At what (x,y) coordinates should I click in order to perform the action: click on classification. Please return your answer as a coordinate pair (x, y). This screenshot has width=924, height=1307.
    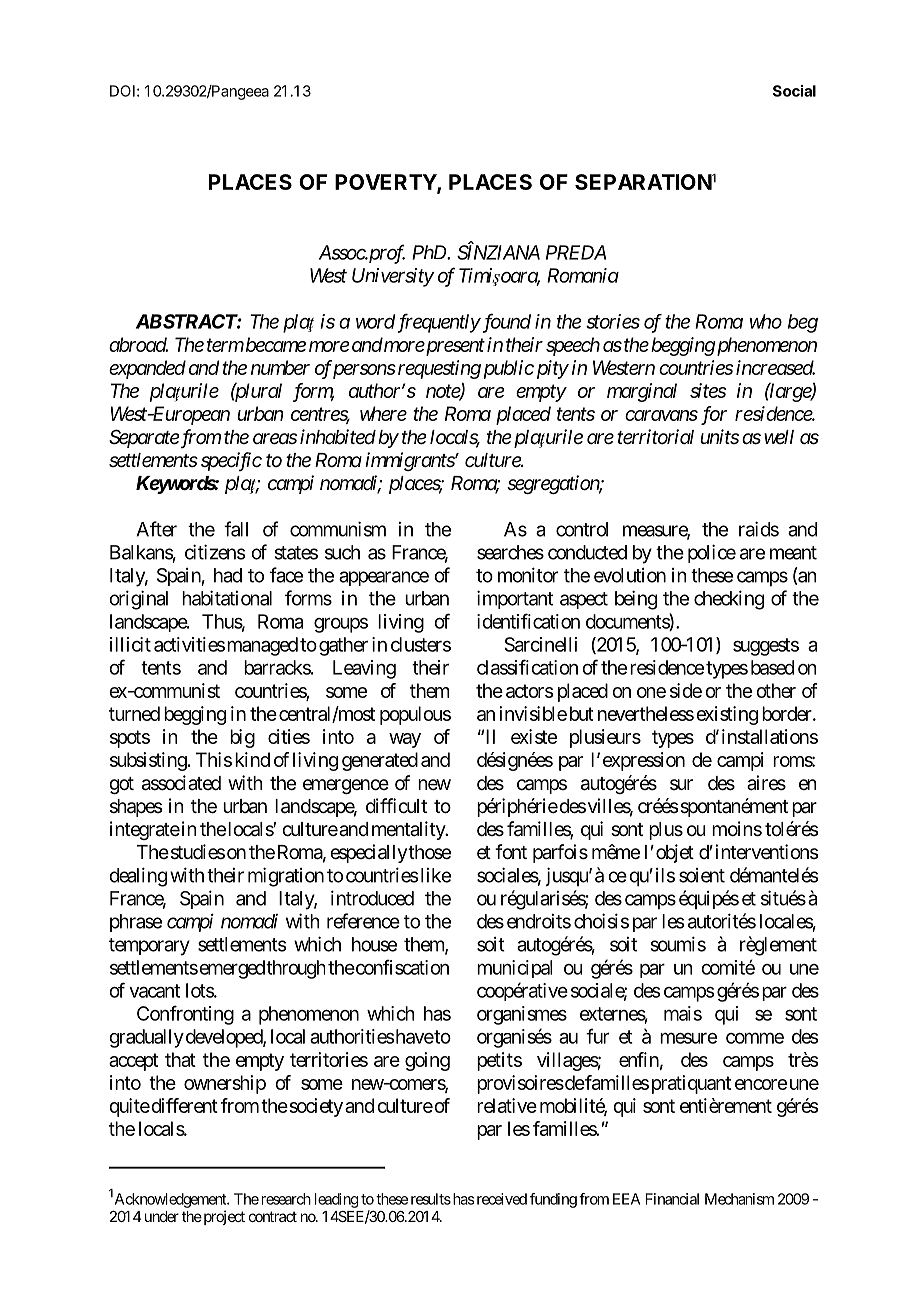
    Looking at the image, I should click on (527, 667).
